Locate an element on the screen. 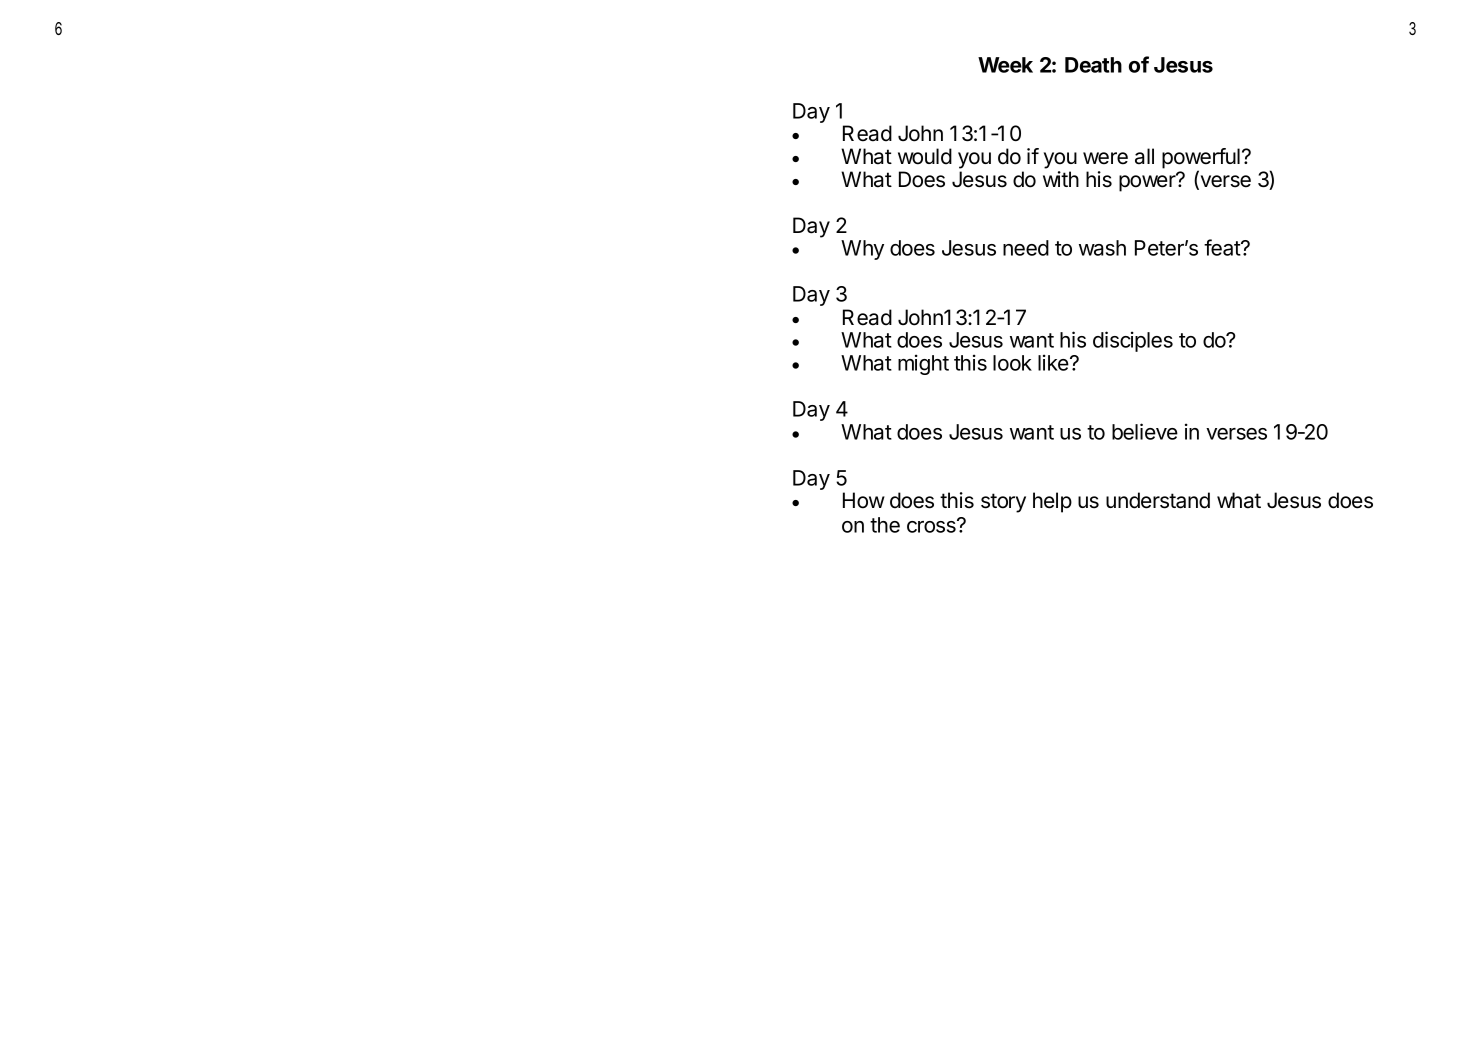  like is located at coordinates (1054, 362).
